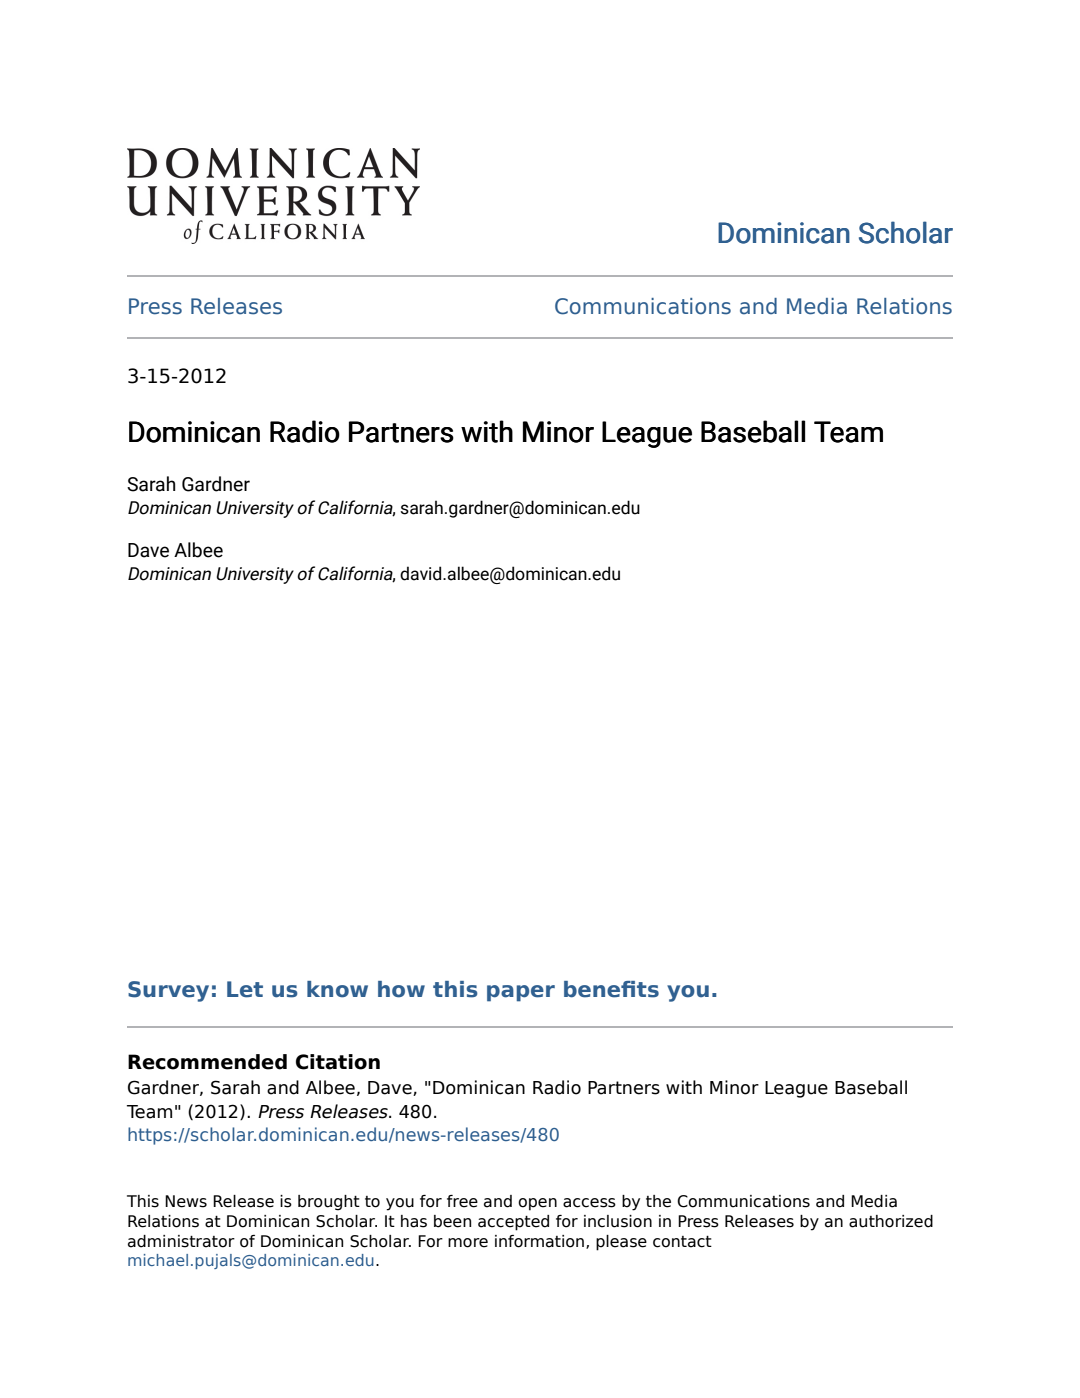 The width and height of the page is (1080, 1398). Describe the element at coordinates (891, 1221) in the page. I see `authorized` at that location.
